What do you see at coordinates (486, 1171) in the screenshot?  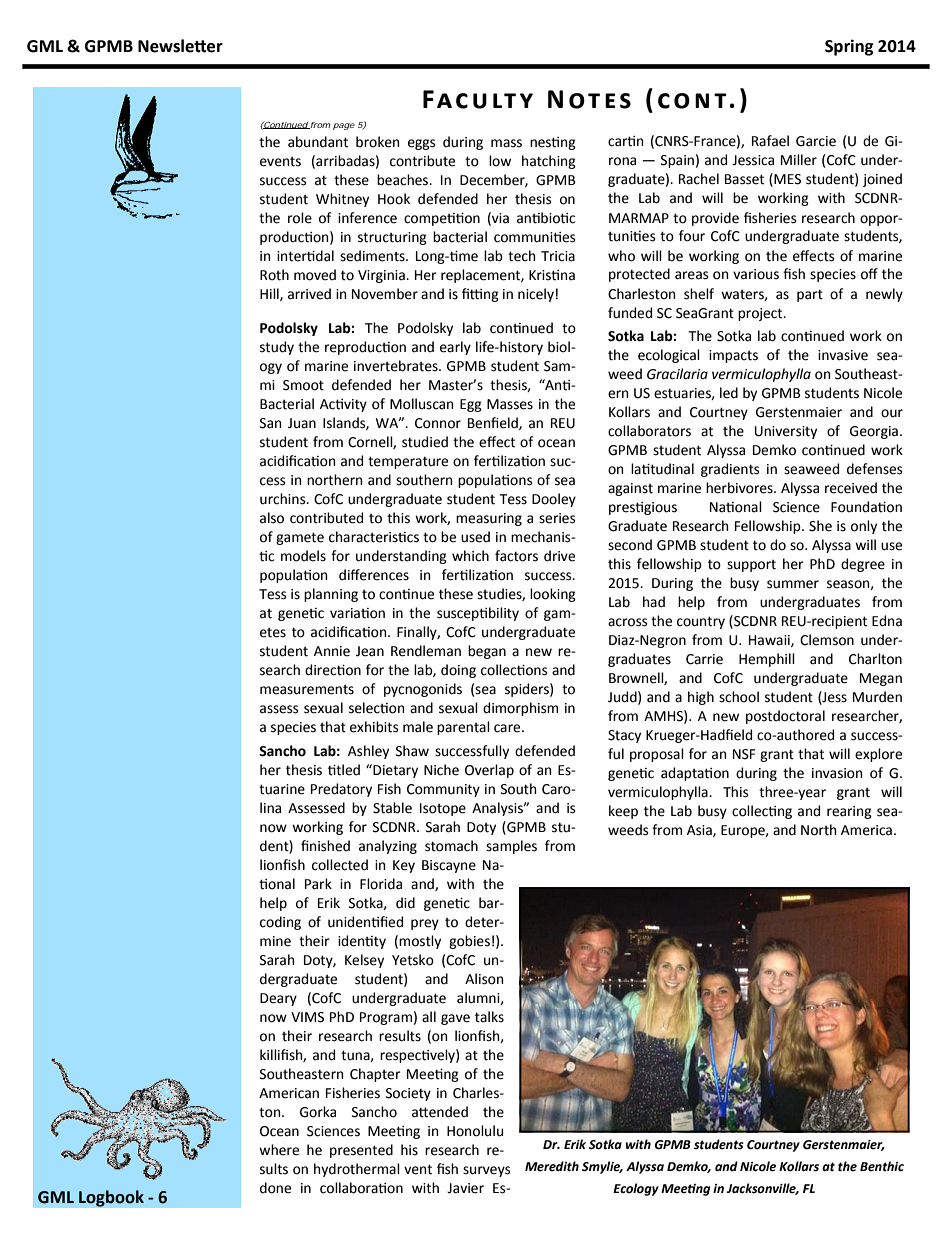 I see `surveys` at bounding box center [486, 1171].
